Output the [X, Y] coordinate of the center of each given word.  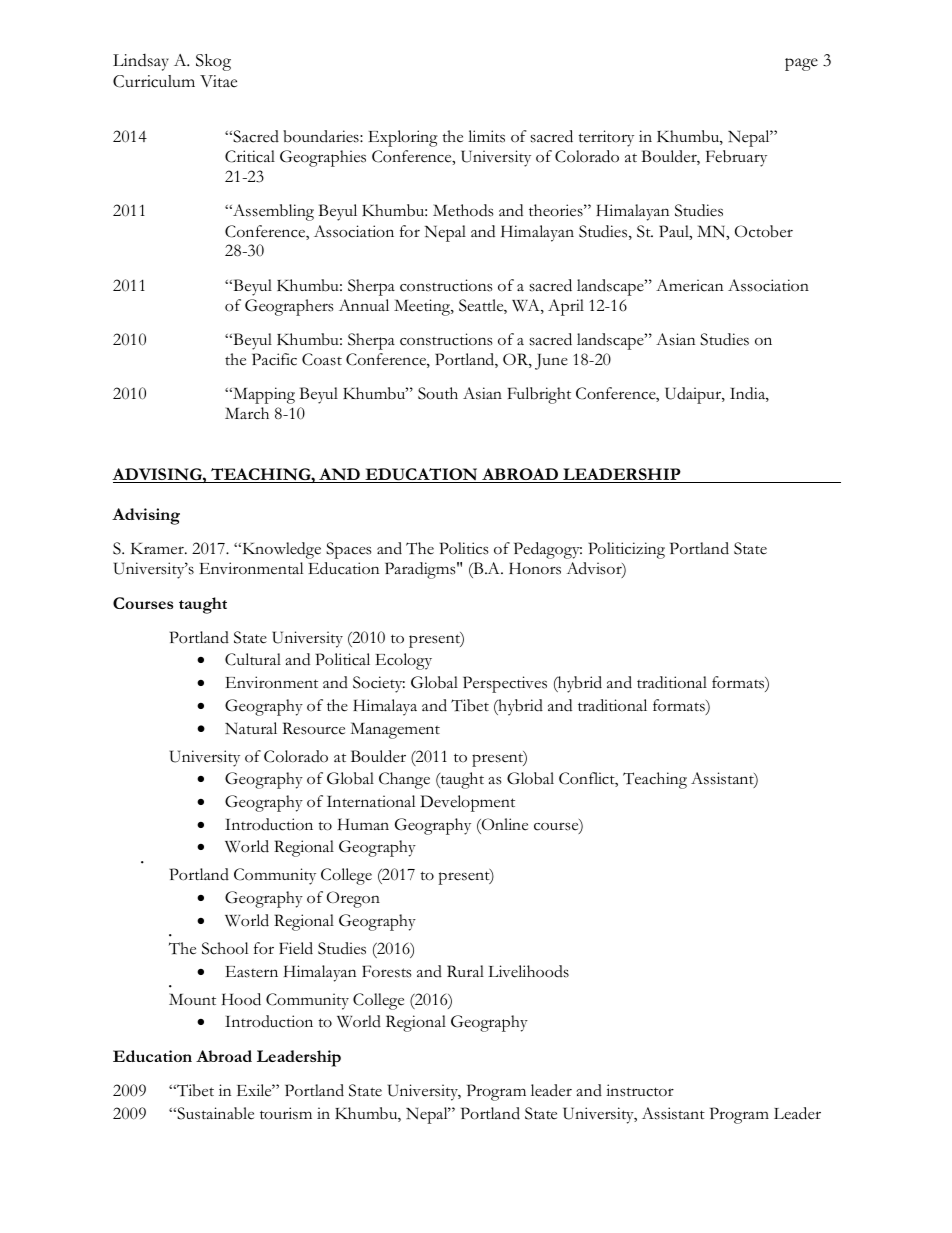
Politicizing [626, 550]
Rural [465, 971]
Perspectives [505, 684]
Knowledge [280, 550]
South [438, 393]
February [736, 158]
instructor [640, 1090]
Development [467, 803]
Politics [464, 548]
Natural [251, 728]
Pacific [274, 359]
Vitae [218, 81]
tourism [286, 1113]
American [689, 285]
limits [486, 136]
